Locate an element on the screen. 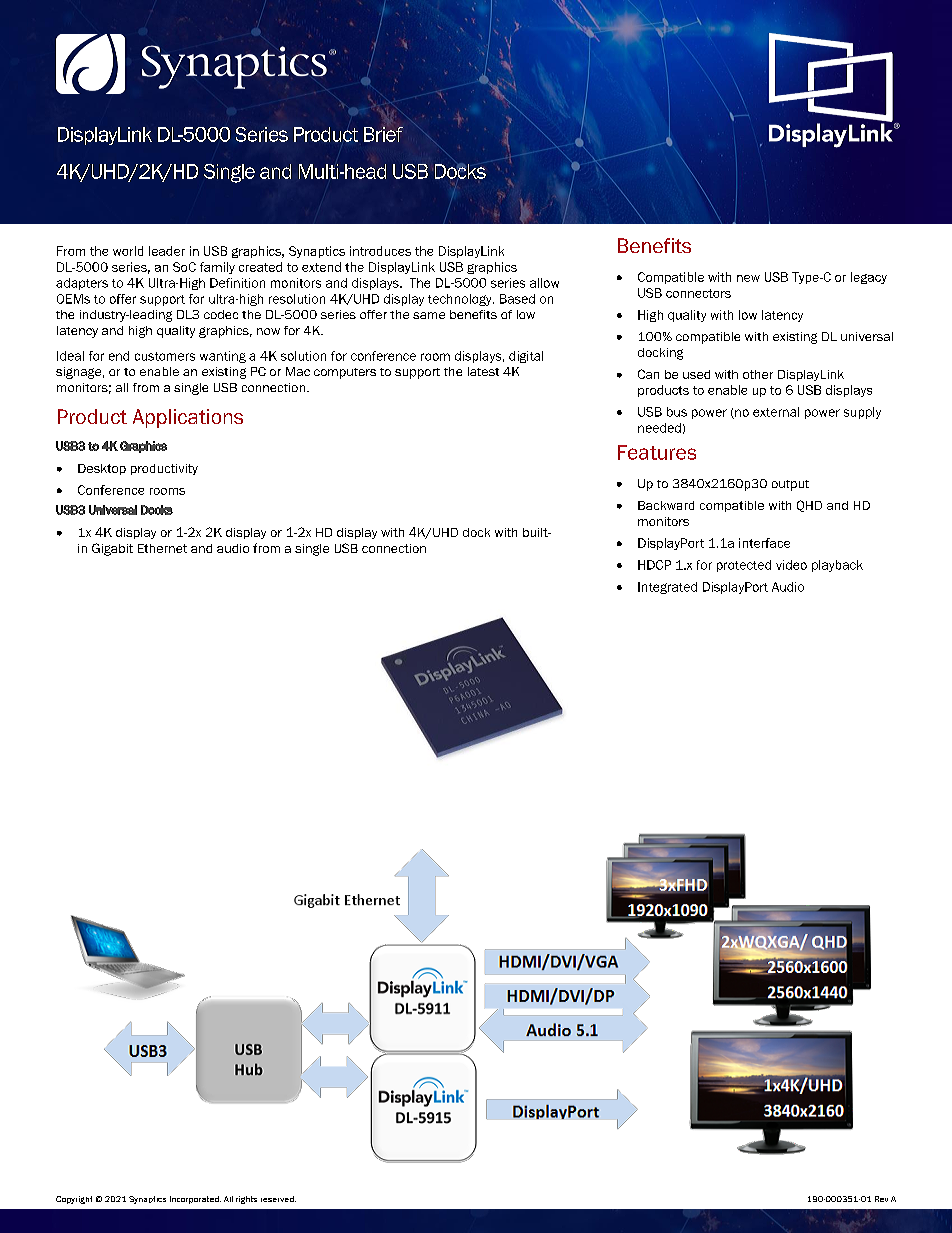 The height and width of the screenshot is (1233, 952). Integrated is located at coordinates (667, 588).
